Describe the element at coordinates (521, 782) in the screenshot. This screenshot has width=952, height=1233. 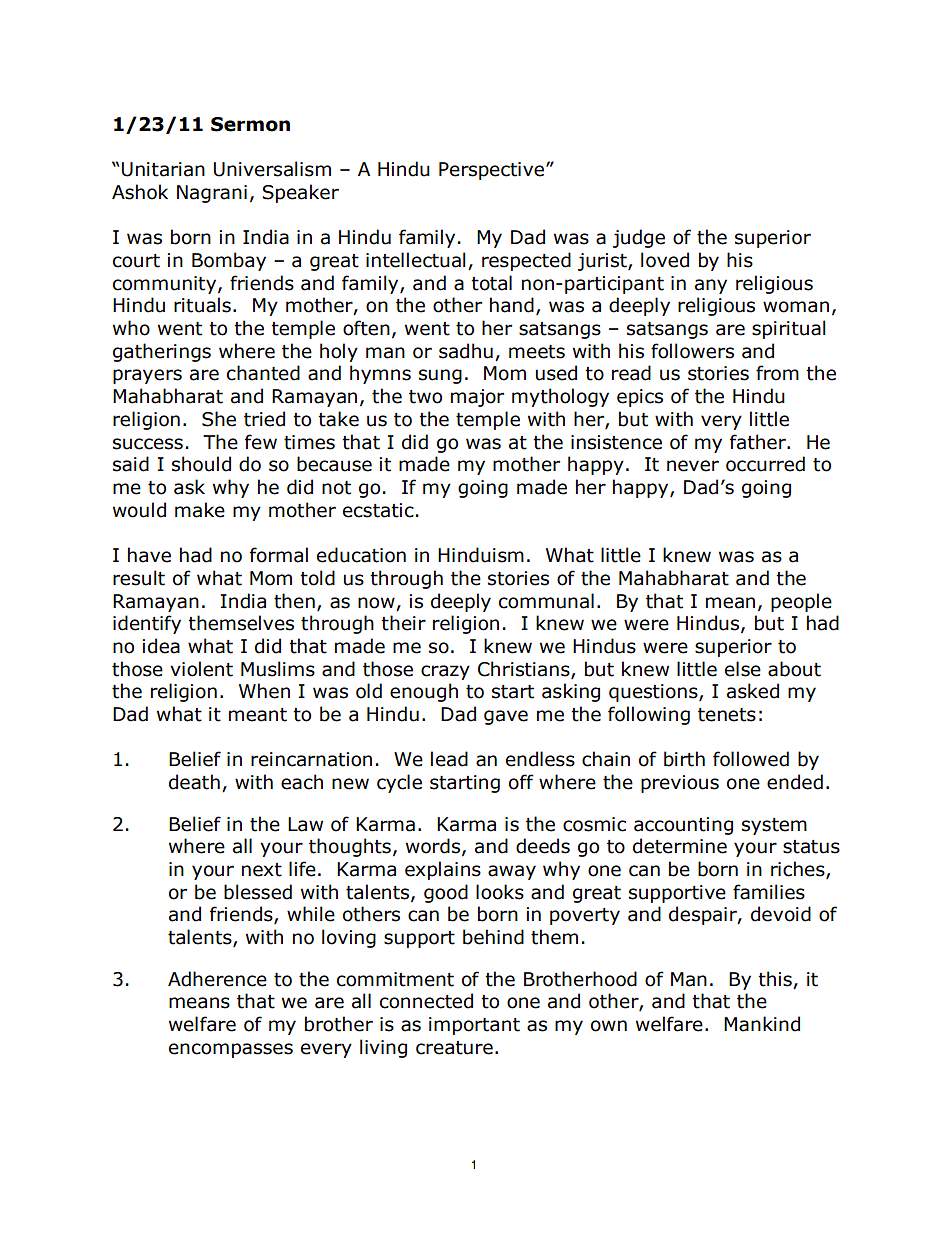
I see `off` at that location.
